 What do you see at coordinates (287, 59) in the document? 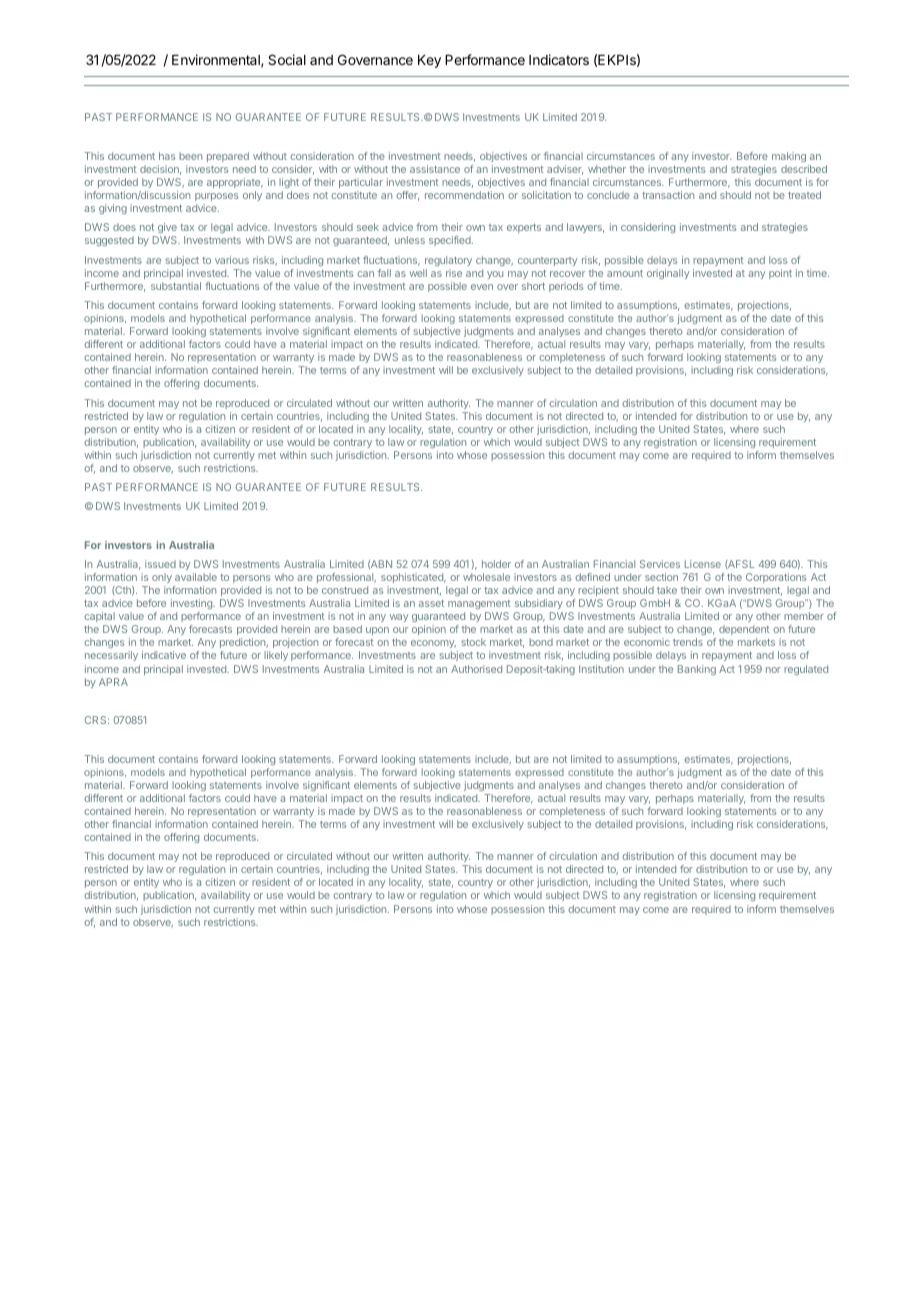
I see `Social` at bounding box center [287, 59].
